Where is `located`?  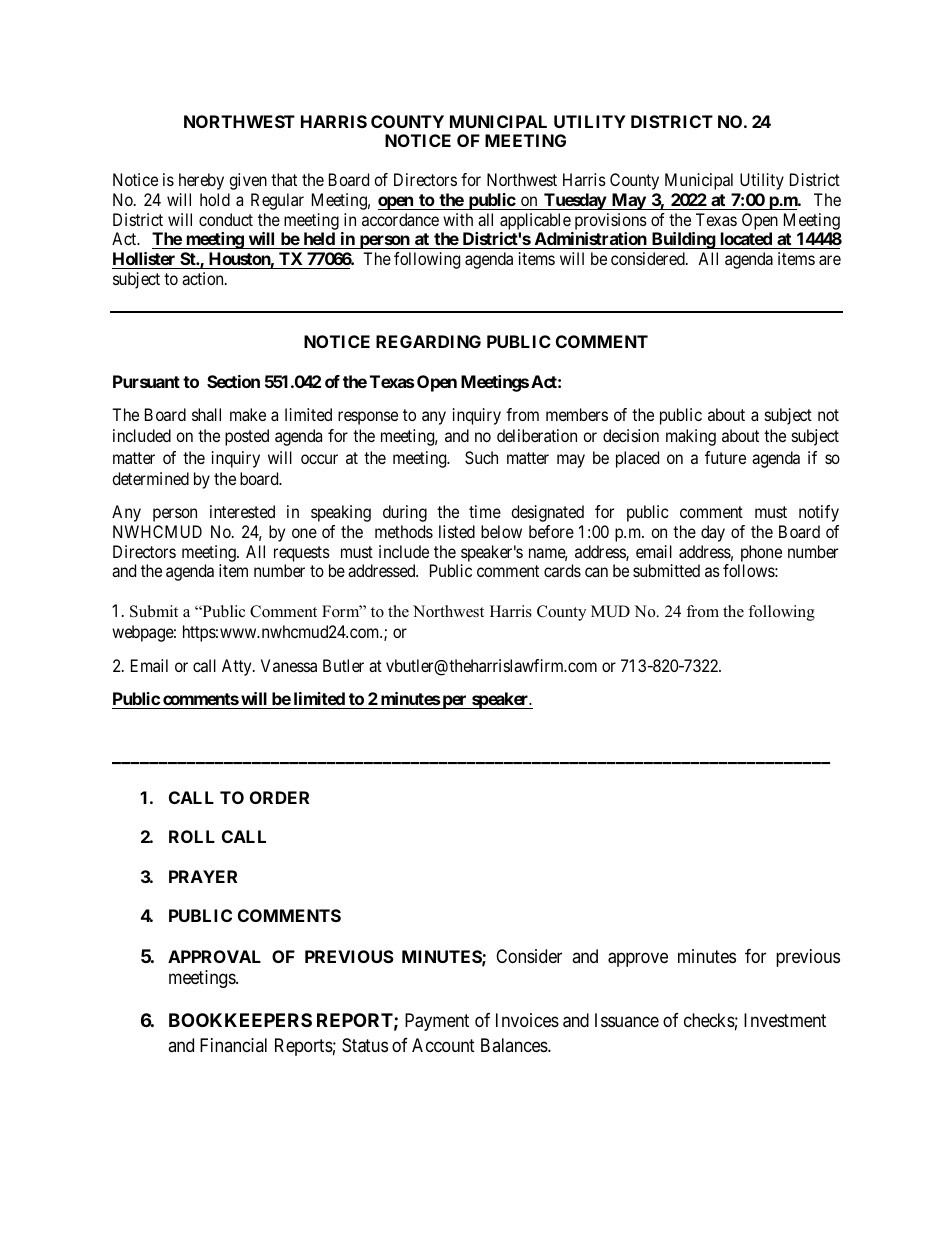
located is located at coordinates (746, 240).
